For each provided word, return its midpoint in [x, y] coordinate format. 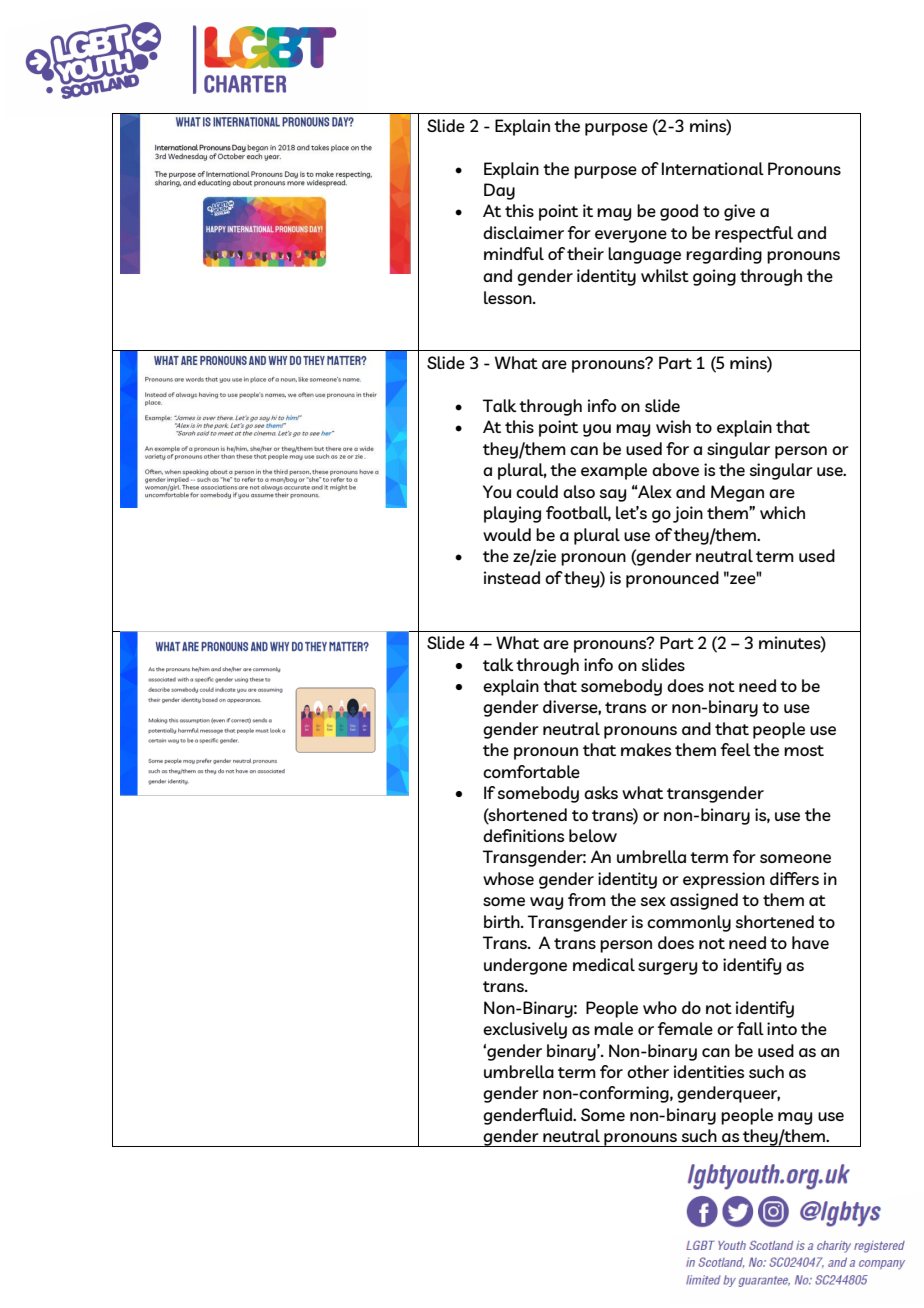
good [679, 212]
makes [646, 749]
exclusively [525, 1030]
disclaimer [523, 232]
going [714, 277]
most [804, 750]
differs [794, 878]
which [782, 512]
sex [653, 901]
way [546, 903]
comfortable [531, 771]
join [688, 514]
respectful [754, 234]
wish [673, 426]
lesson [509, 297]
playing [512, 514]
